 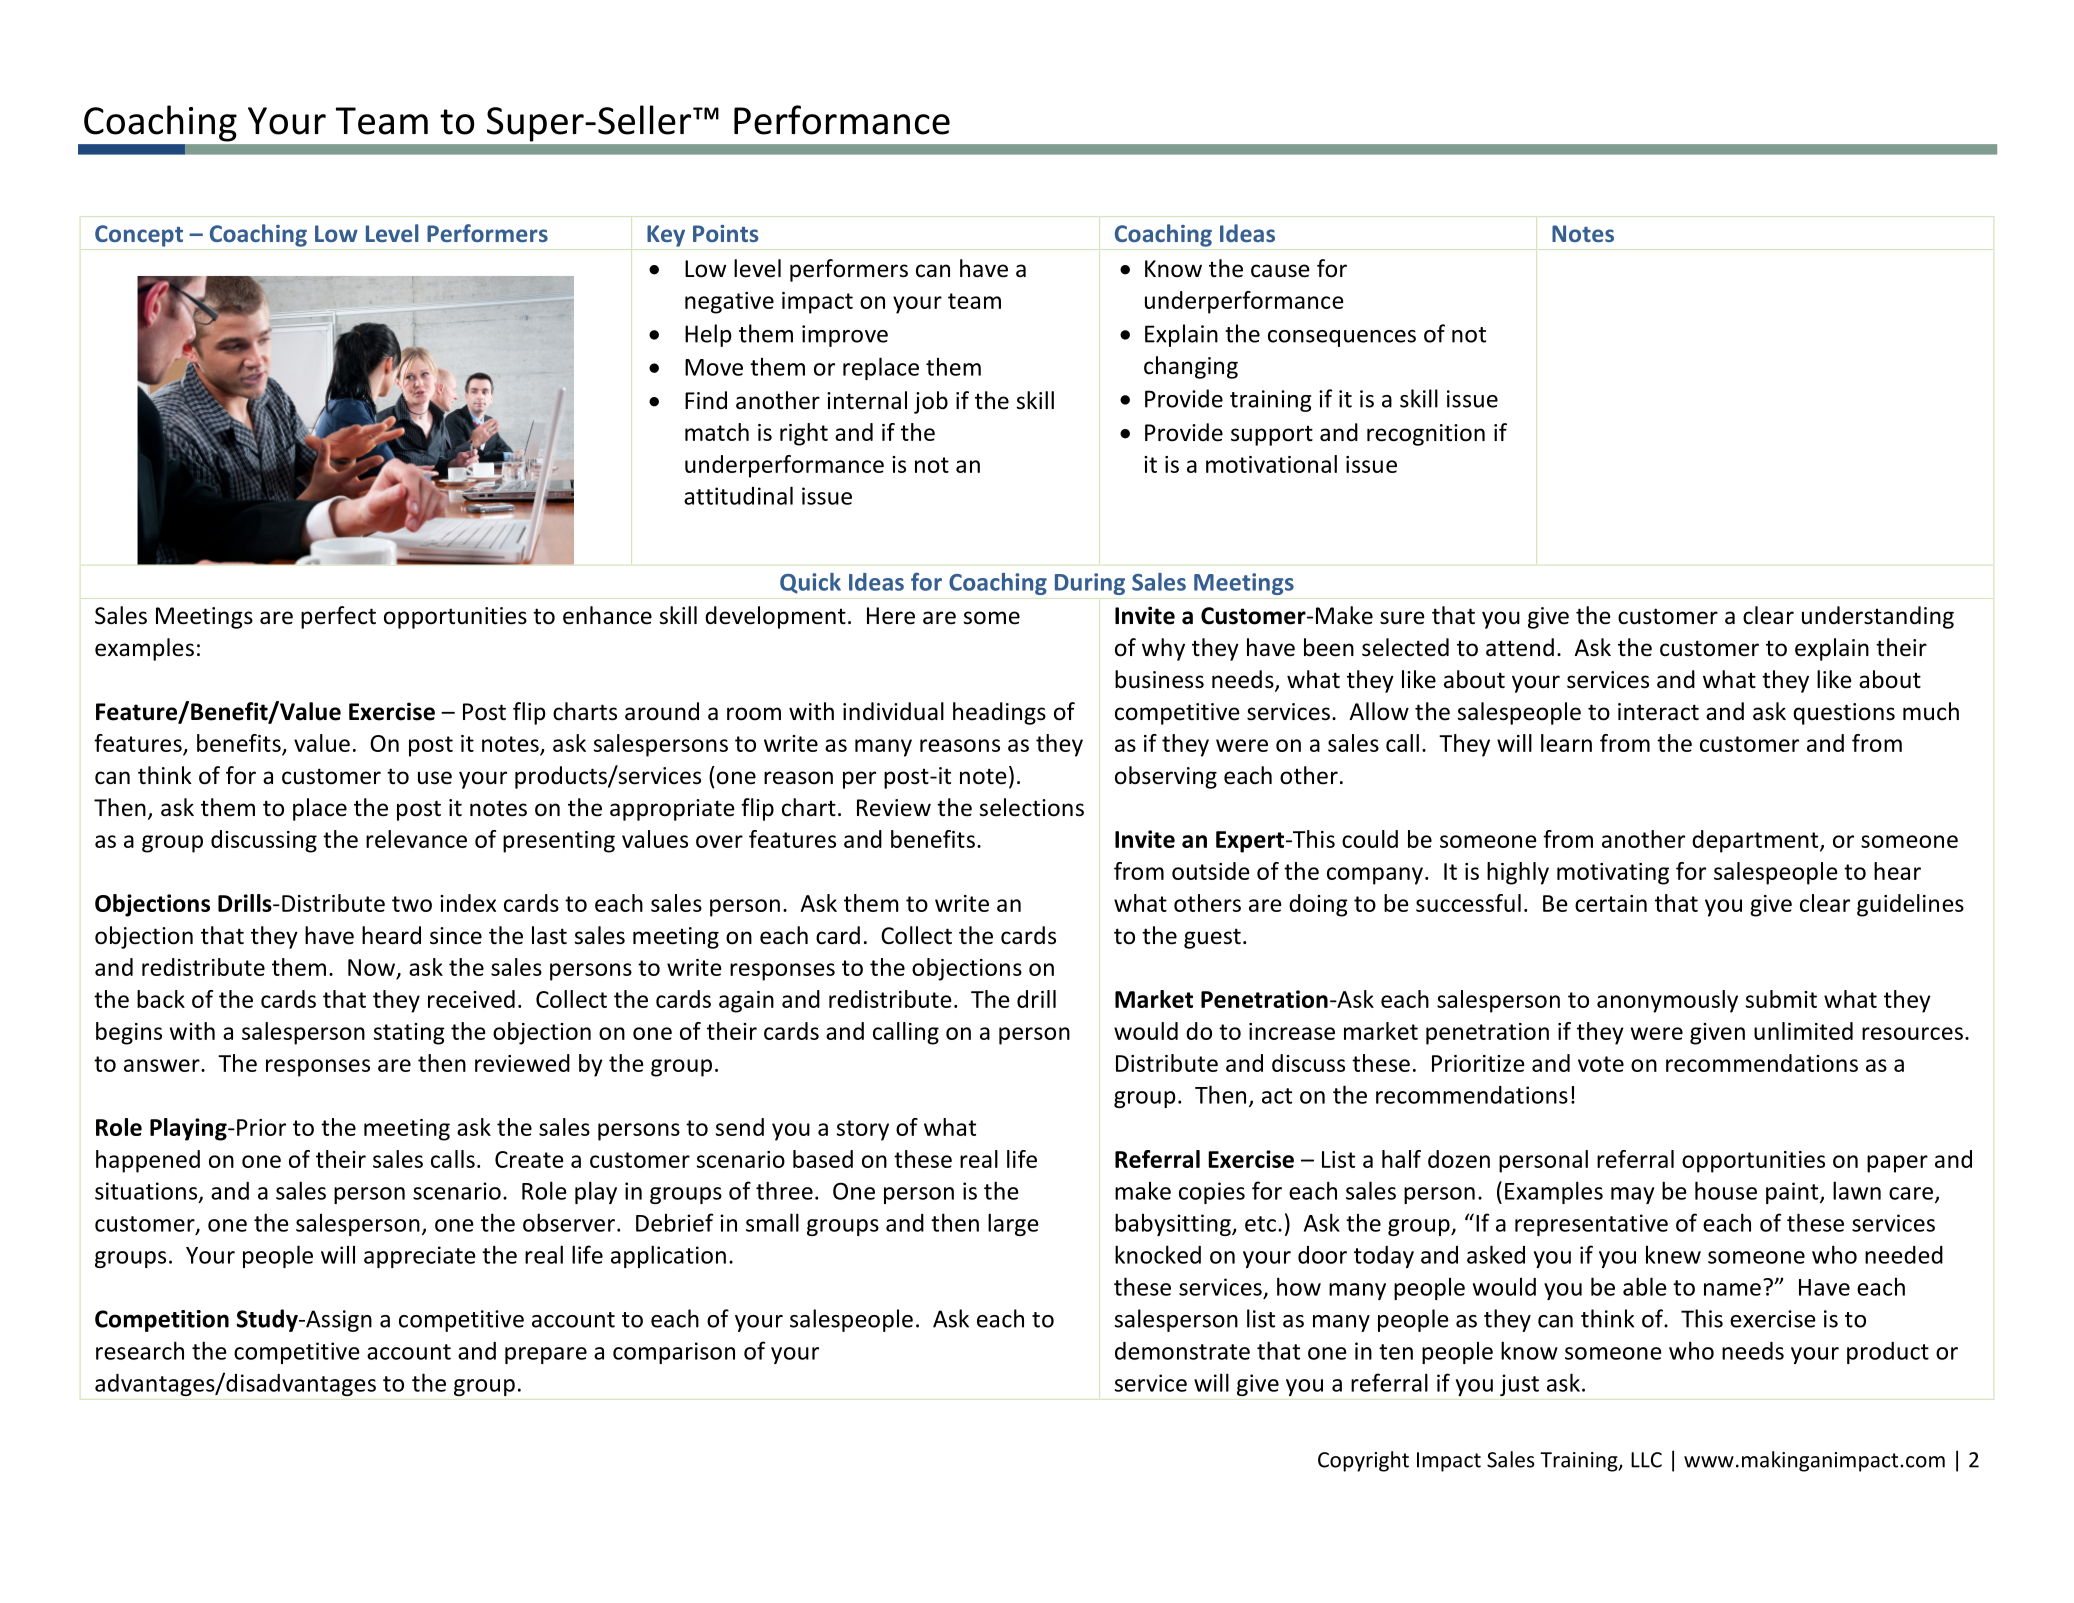 What do you see at coordinates (1182, 1351) in the screenshot?
I see `demonstrate` at bounding box center [1182, 1351].
